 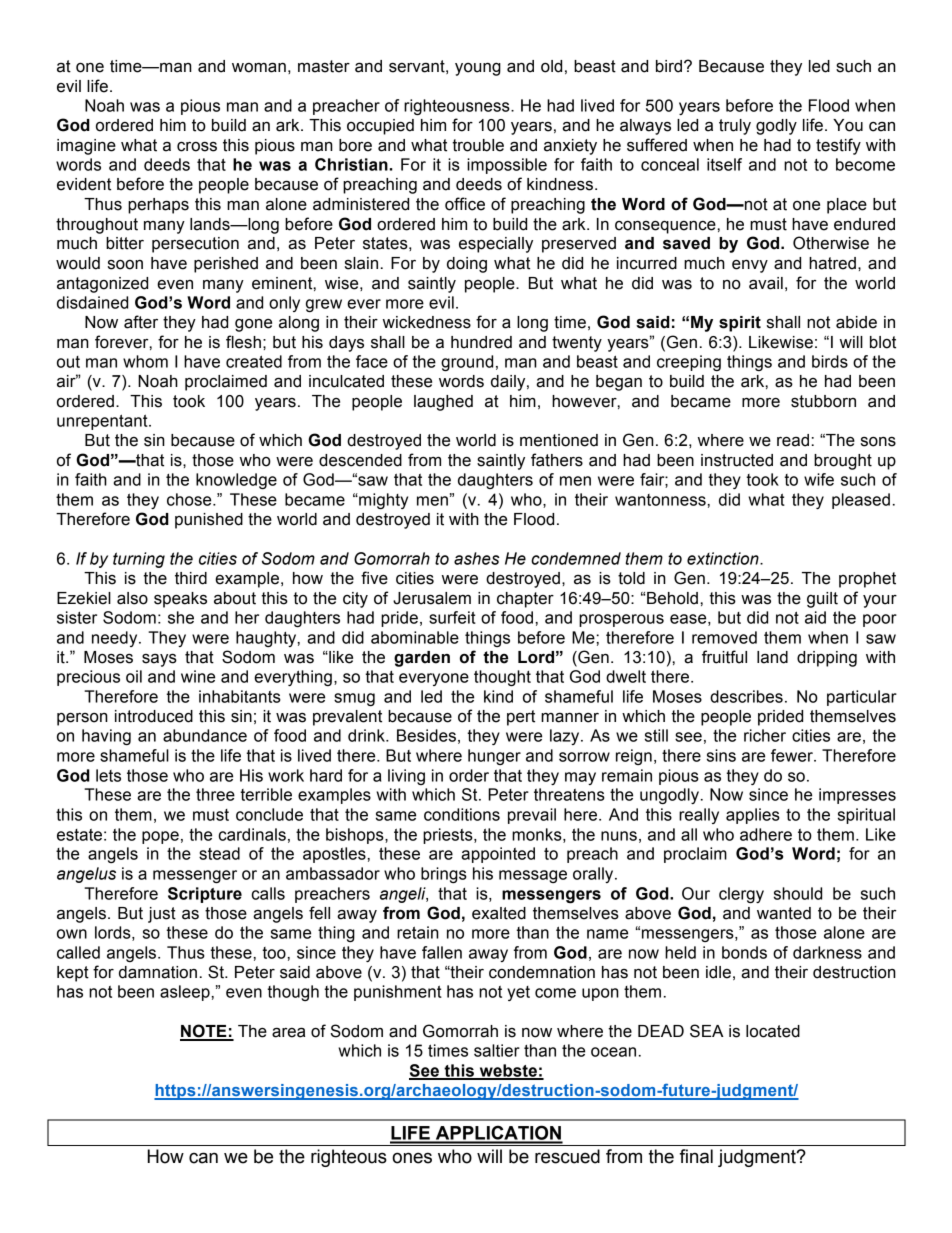 I want to click on truly, so click(x=735, y=127).
